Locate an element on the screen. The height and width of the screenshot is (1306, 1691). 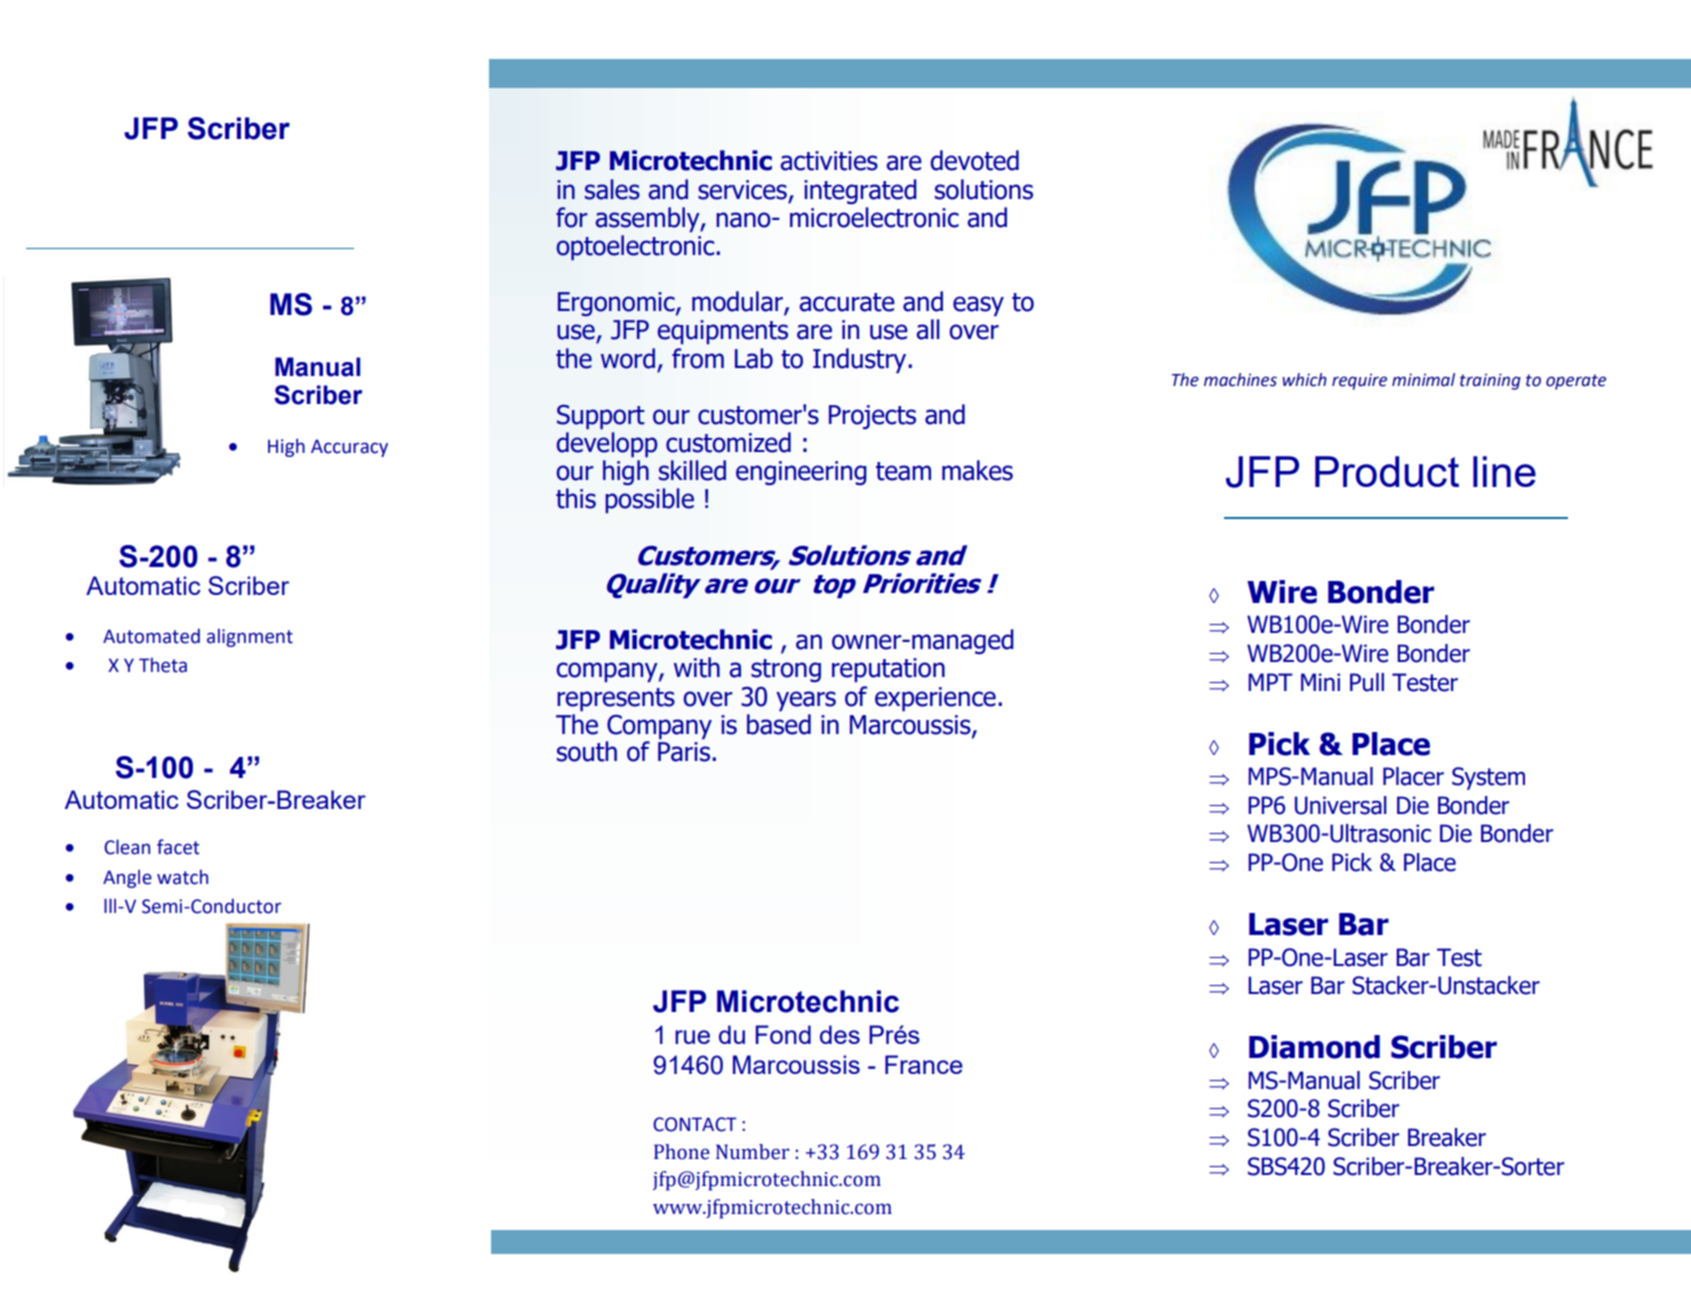
Pull is located at coordinates (1367, 682).
